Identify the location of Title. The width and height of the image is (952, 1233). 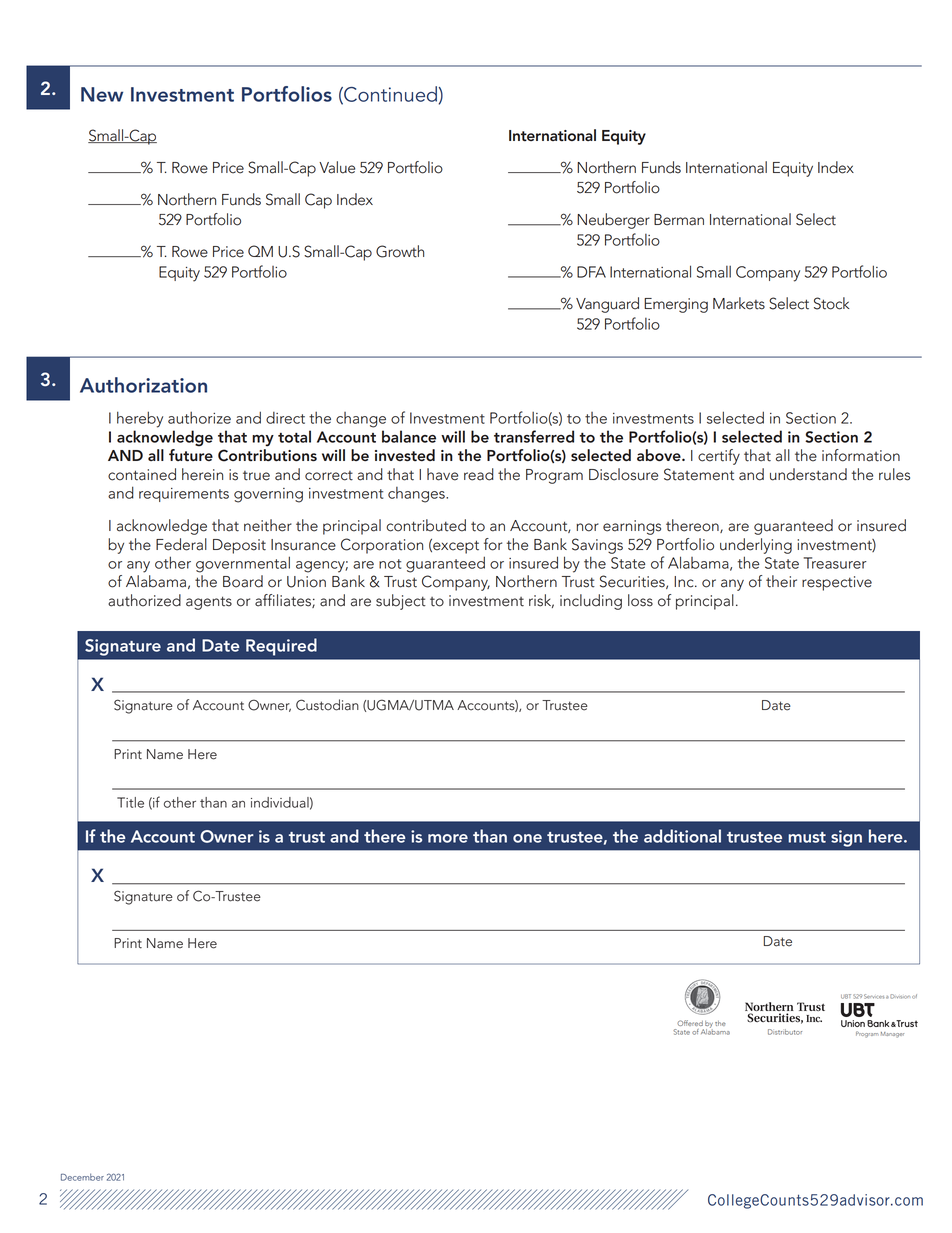
(130, 802).
